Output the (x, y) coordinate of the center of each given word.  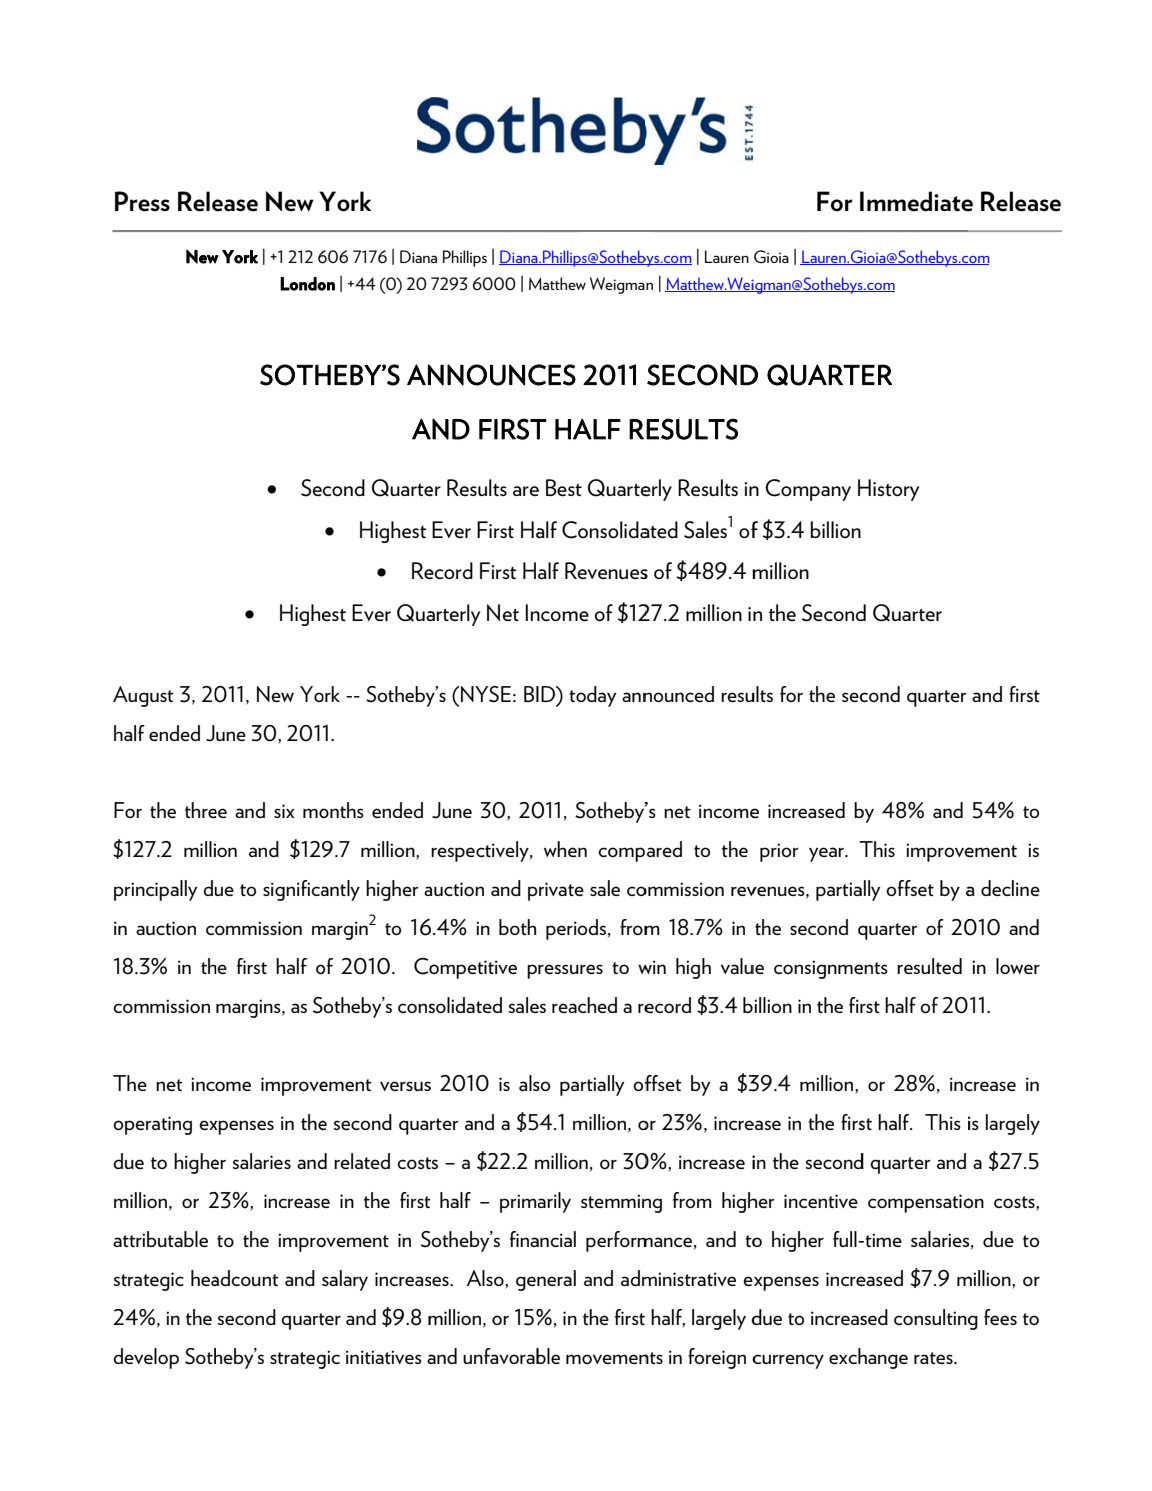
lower (1018, 966)
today (592, 696)
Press (142, 201)
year (827, 854)
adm (640, 1278)
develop (146, 1358)
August (143, 696)
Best (564, 487)
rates (934, 1358)
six (284, 811)
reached (584, 1005)
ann (638, 697)
